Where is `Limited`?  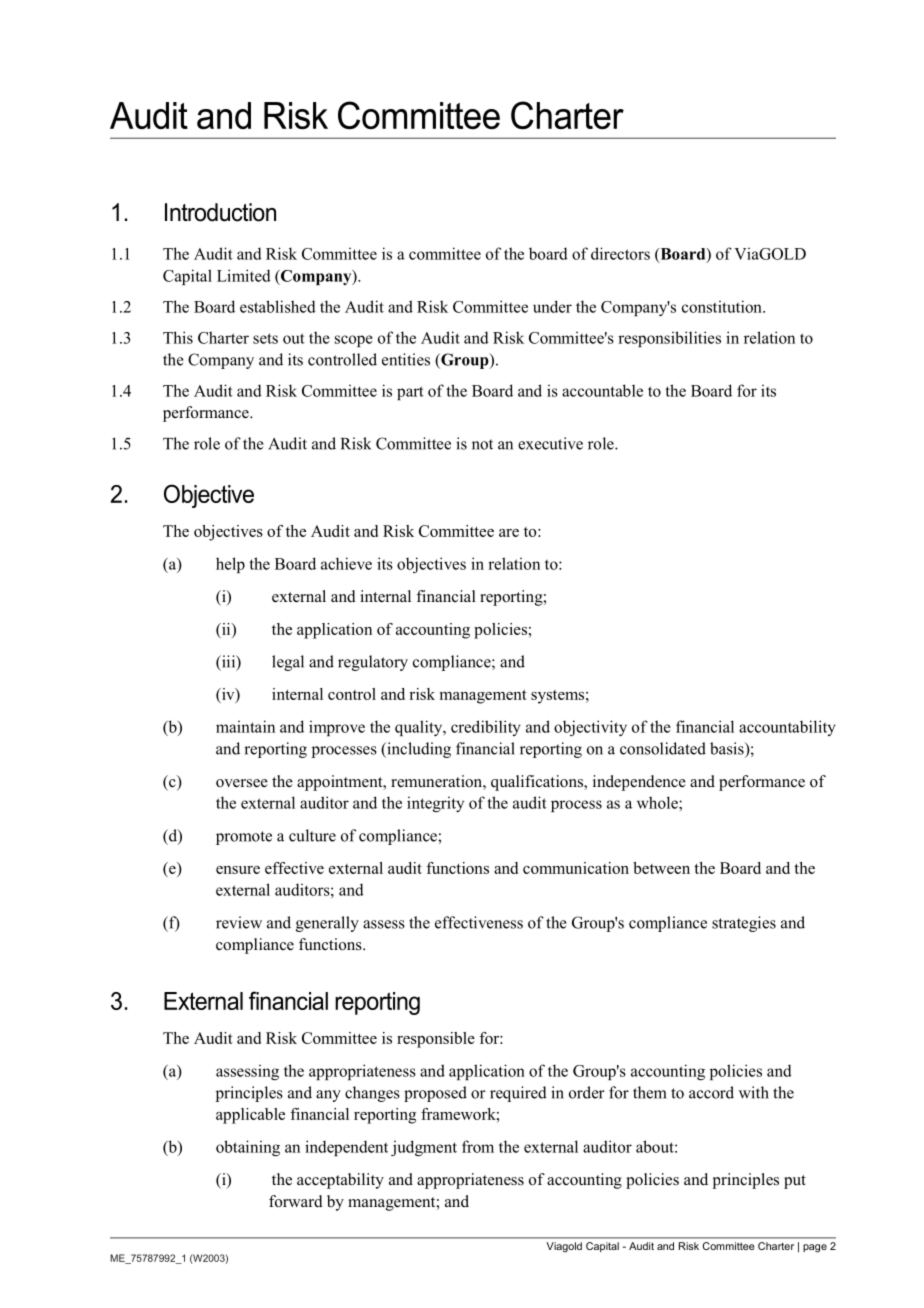
Limited is located at coordinates (244, 275).
